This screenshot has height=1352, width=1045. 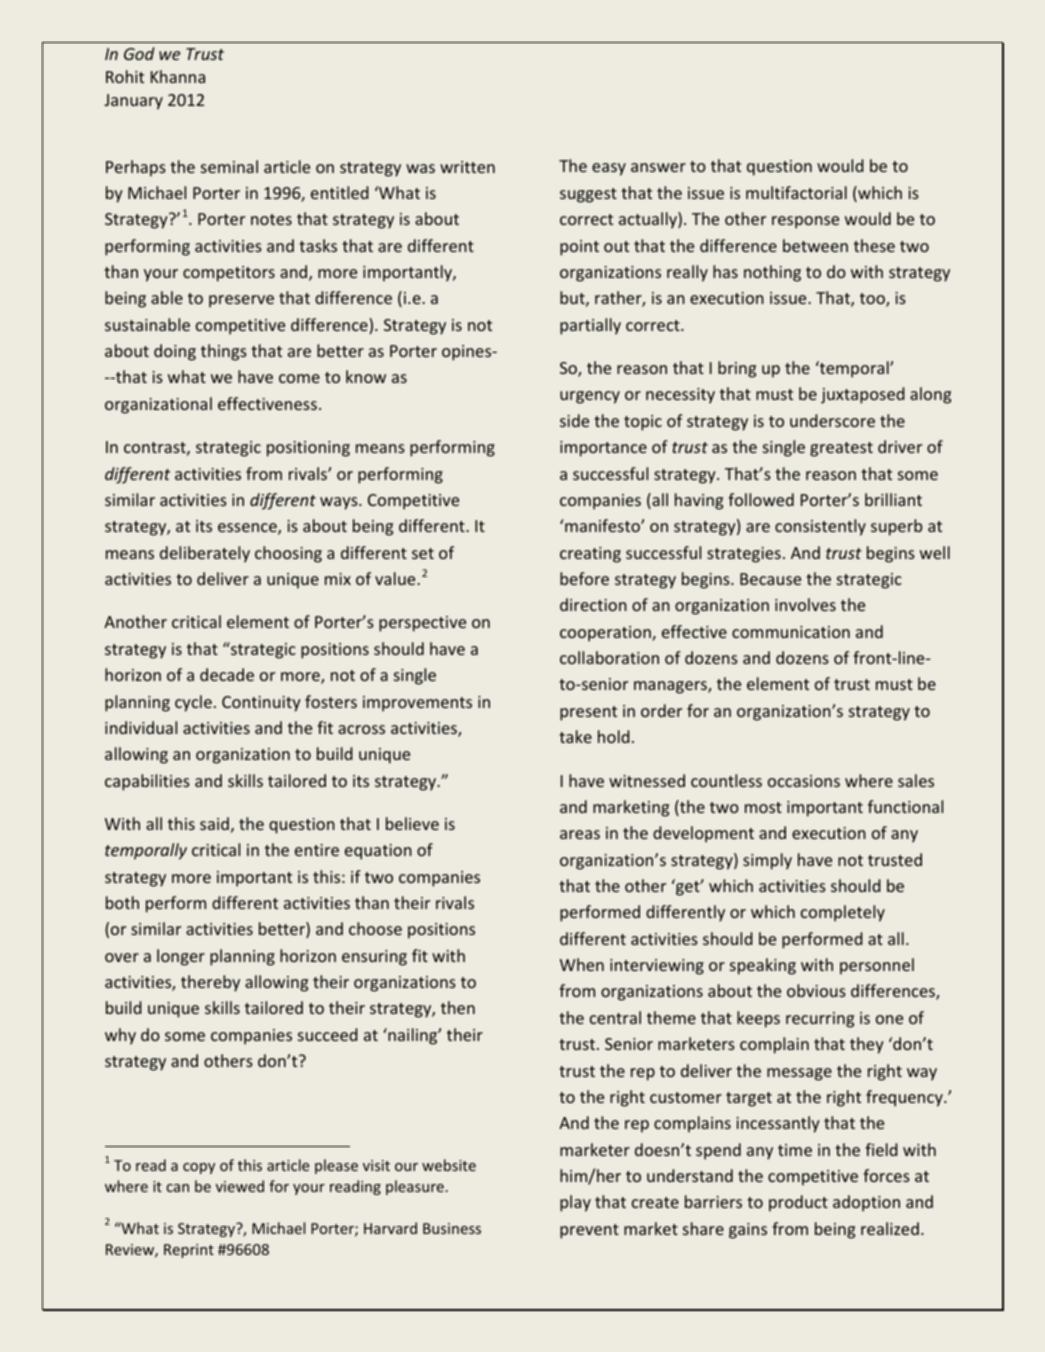 What do you see at coordinates (467, 167) in the screenshot?
I see `written` at bounding box center [467, 167].
